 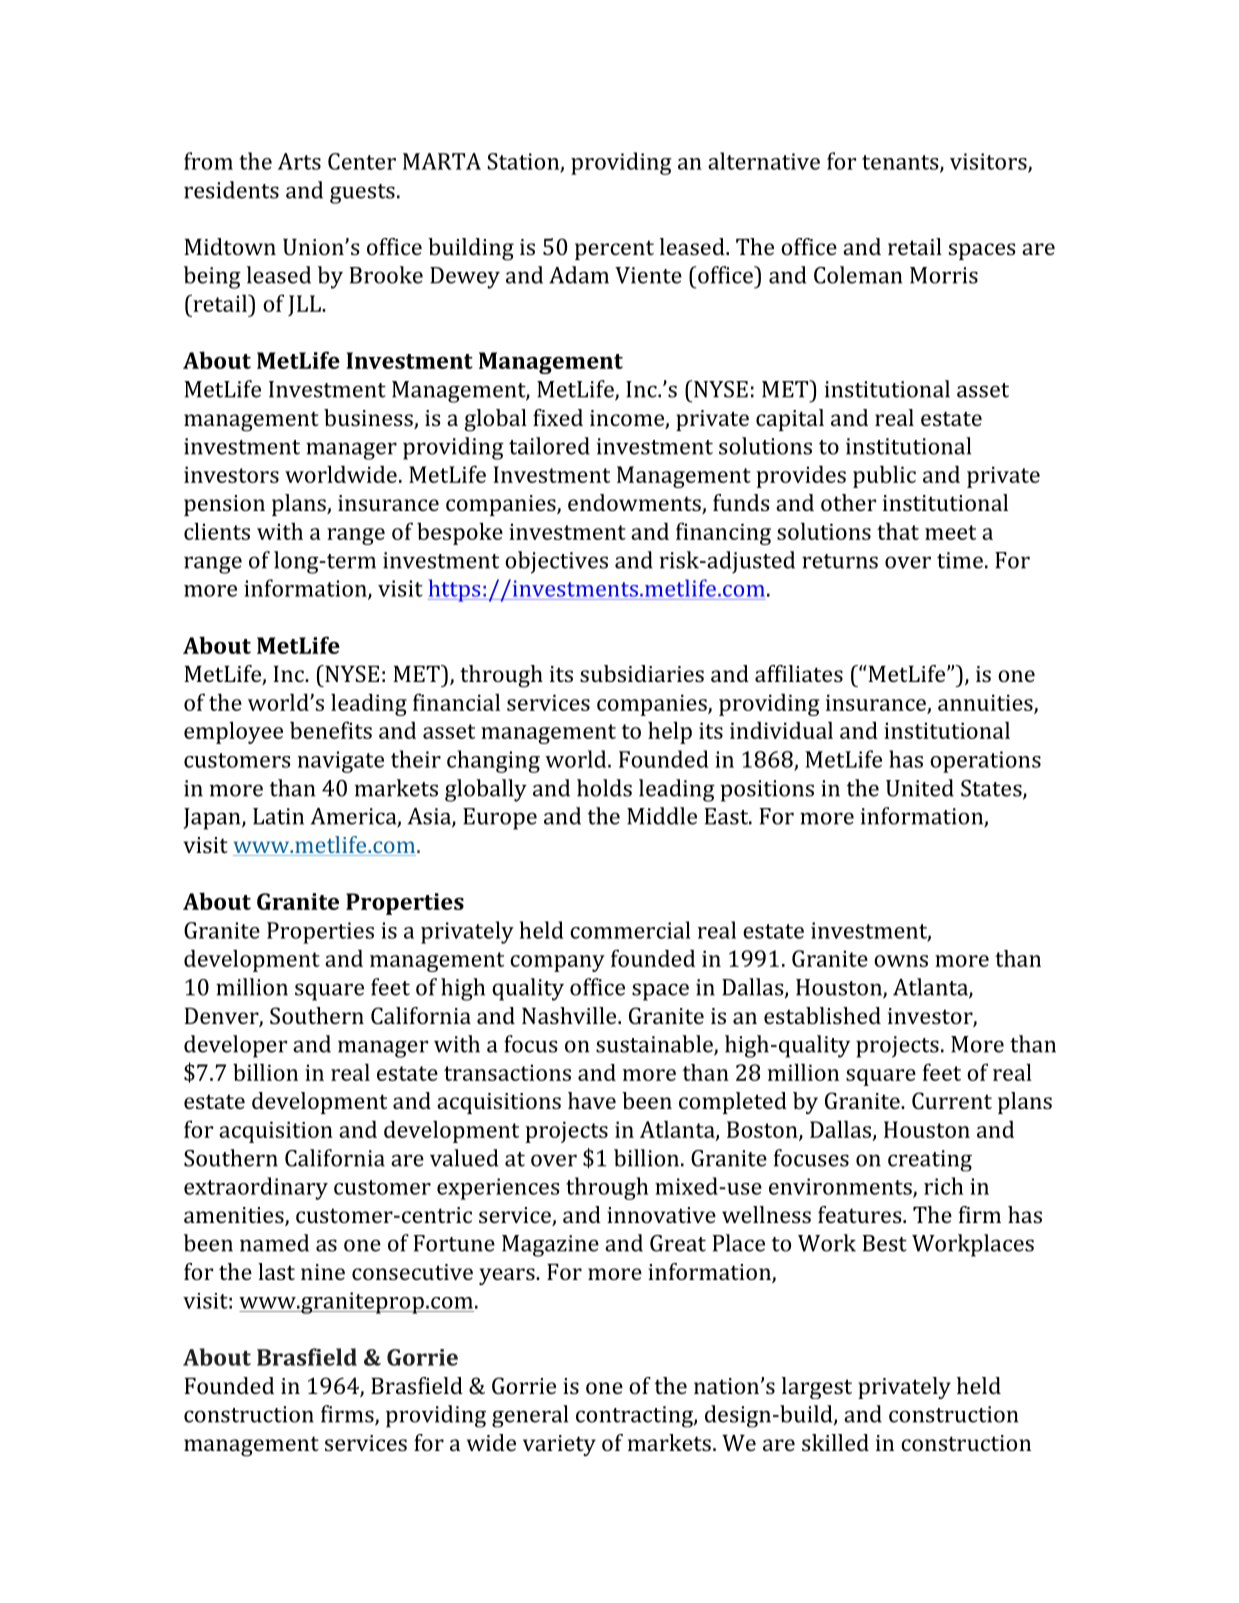 I want to click on nine, so click(x=323, y=1272).
